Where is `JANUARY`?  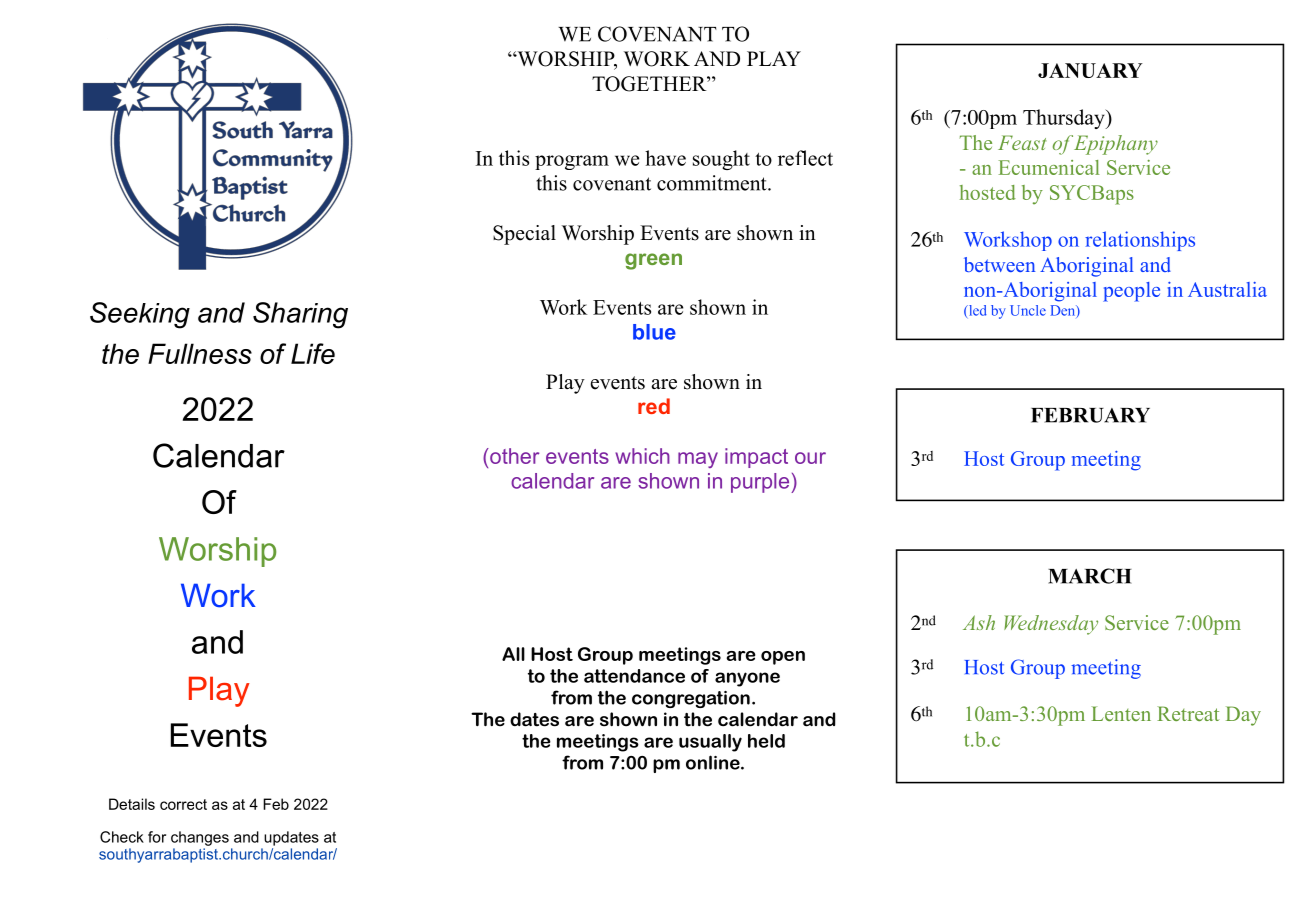
JANUARY is located at coordinates (1090, 70).
